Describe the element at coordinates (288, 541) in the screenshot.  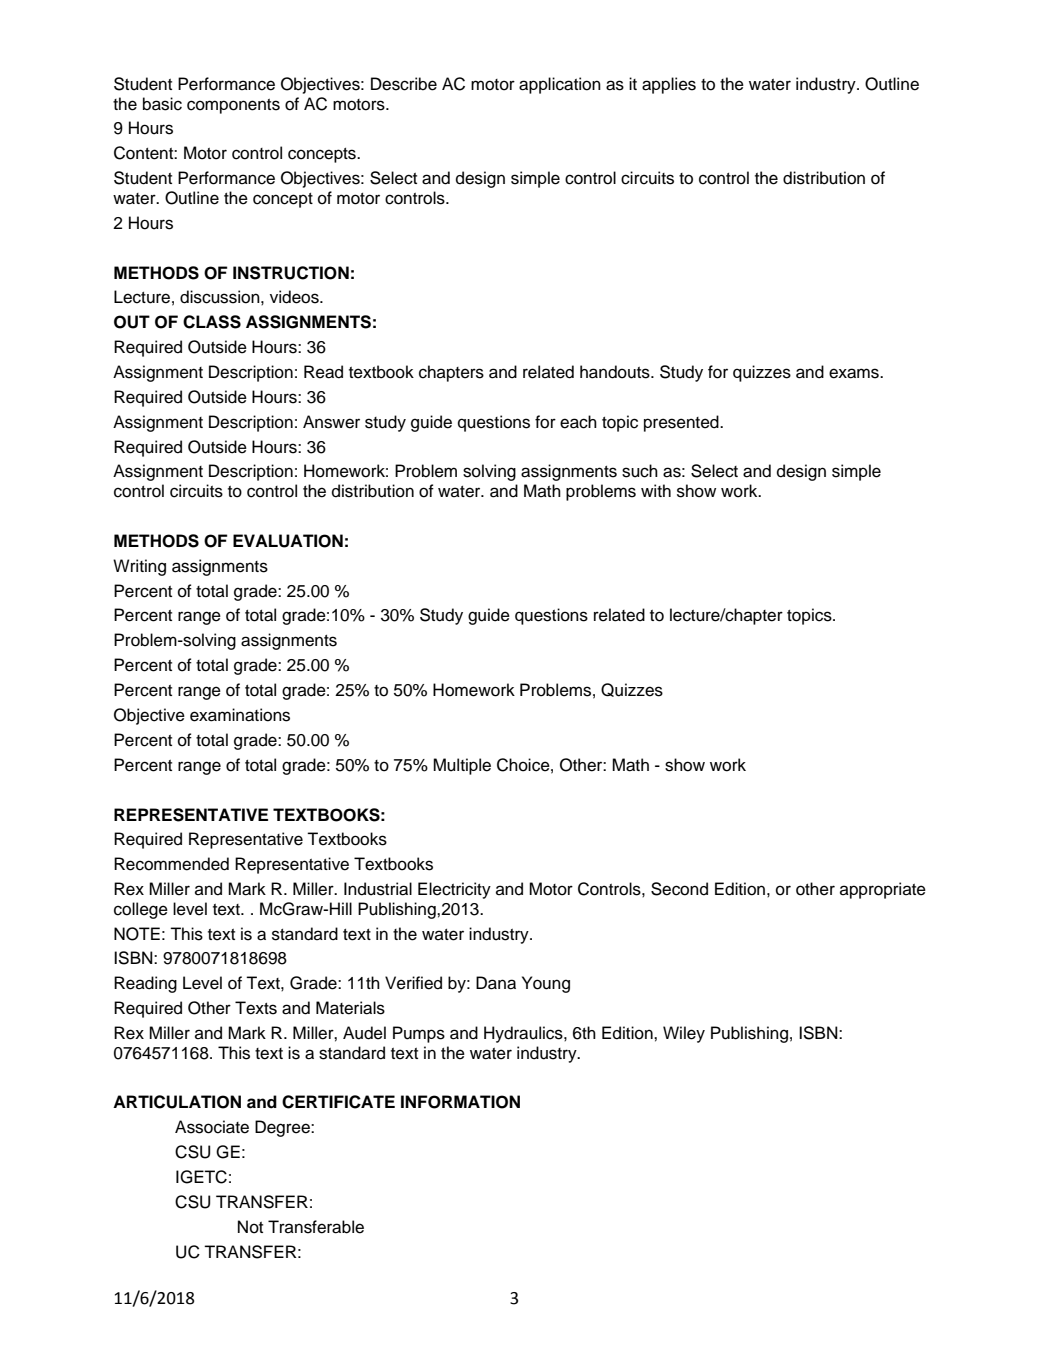
I see `EVALUATION` at that location.
